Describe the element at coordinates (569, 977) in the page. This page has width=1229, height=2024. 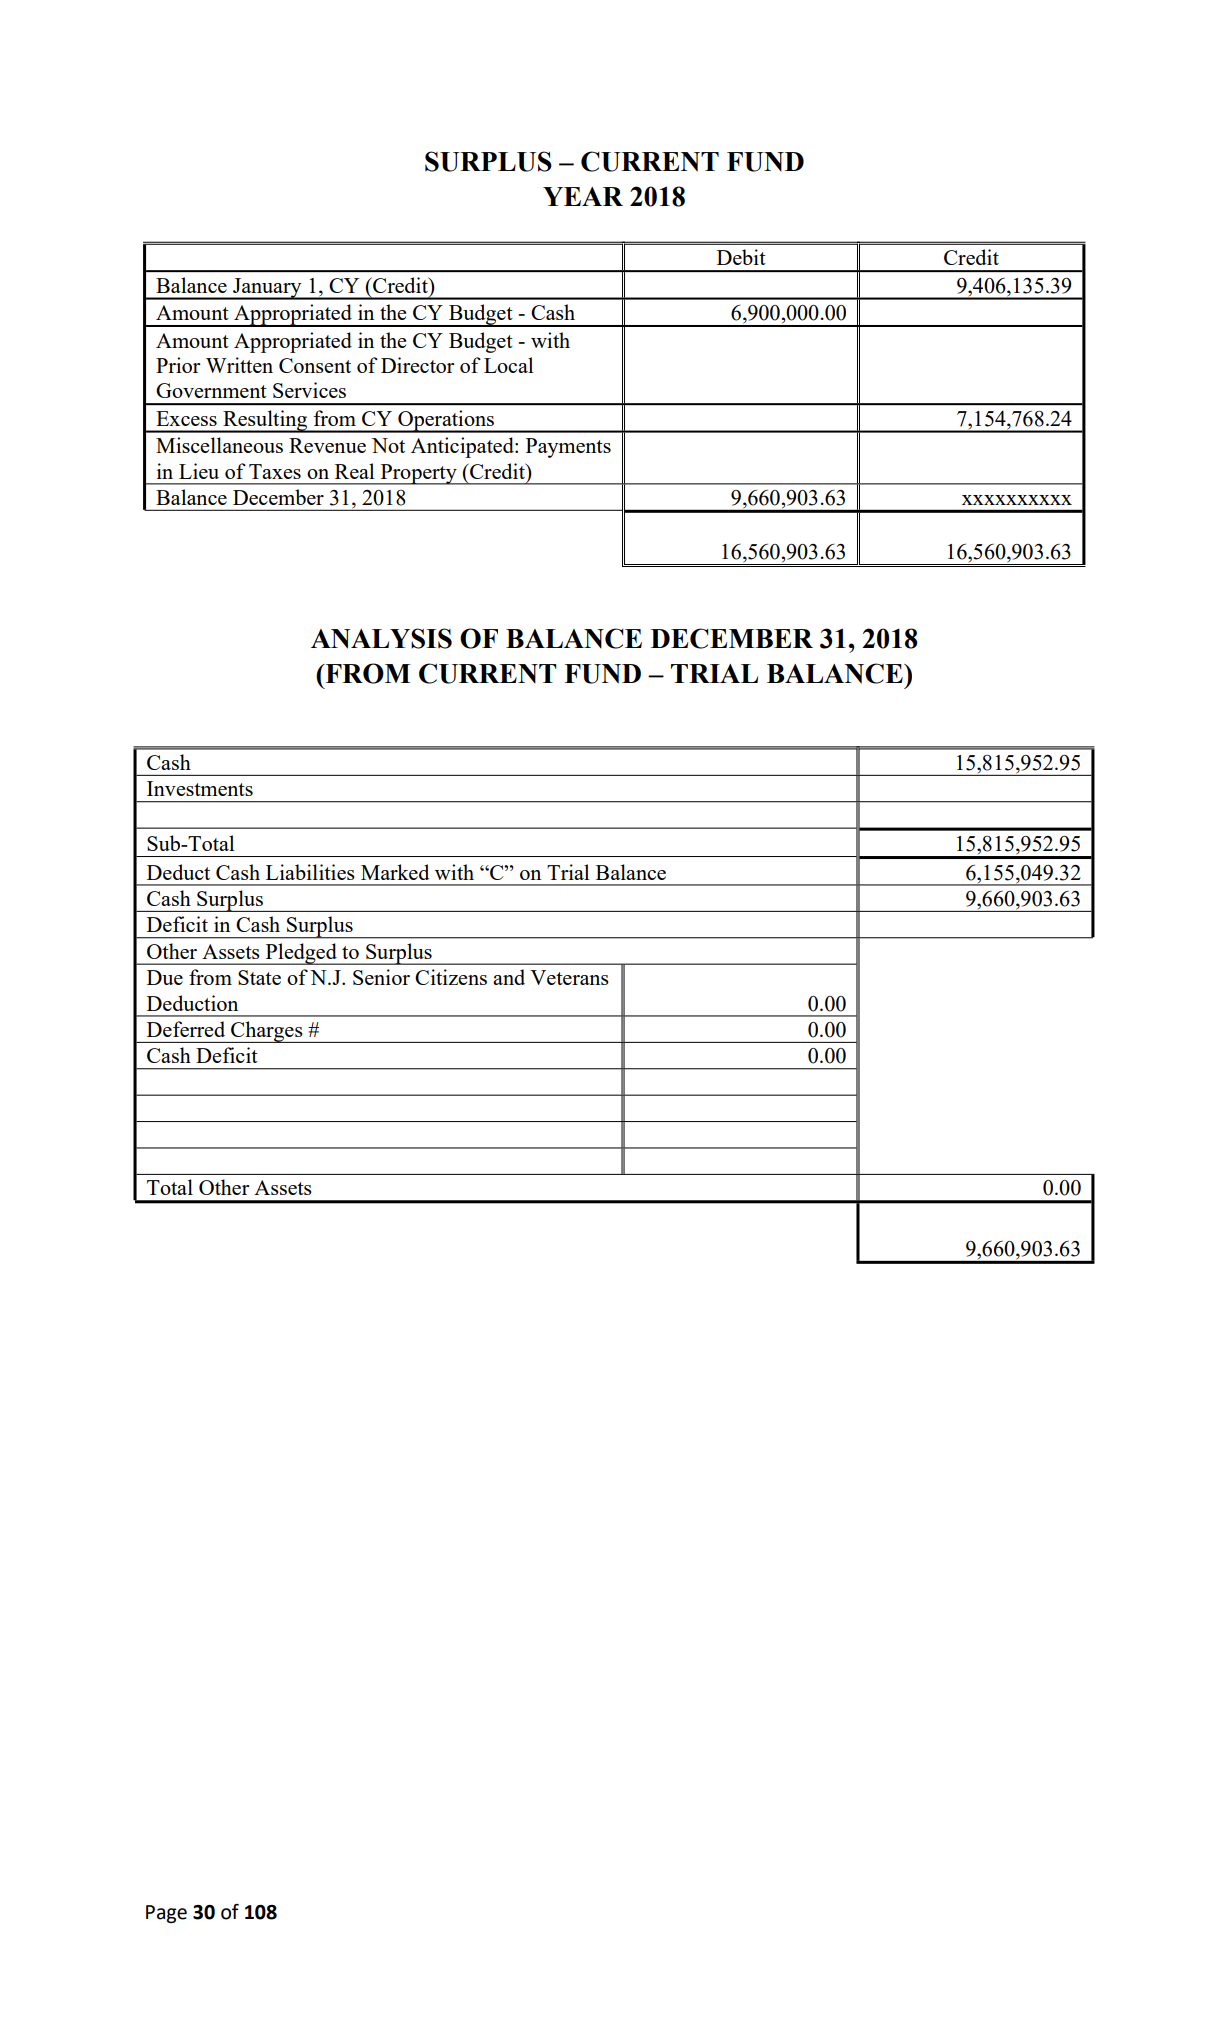
I see `Veterans` at that location.
